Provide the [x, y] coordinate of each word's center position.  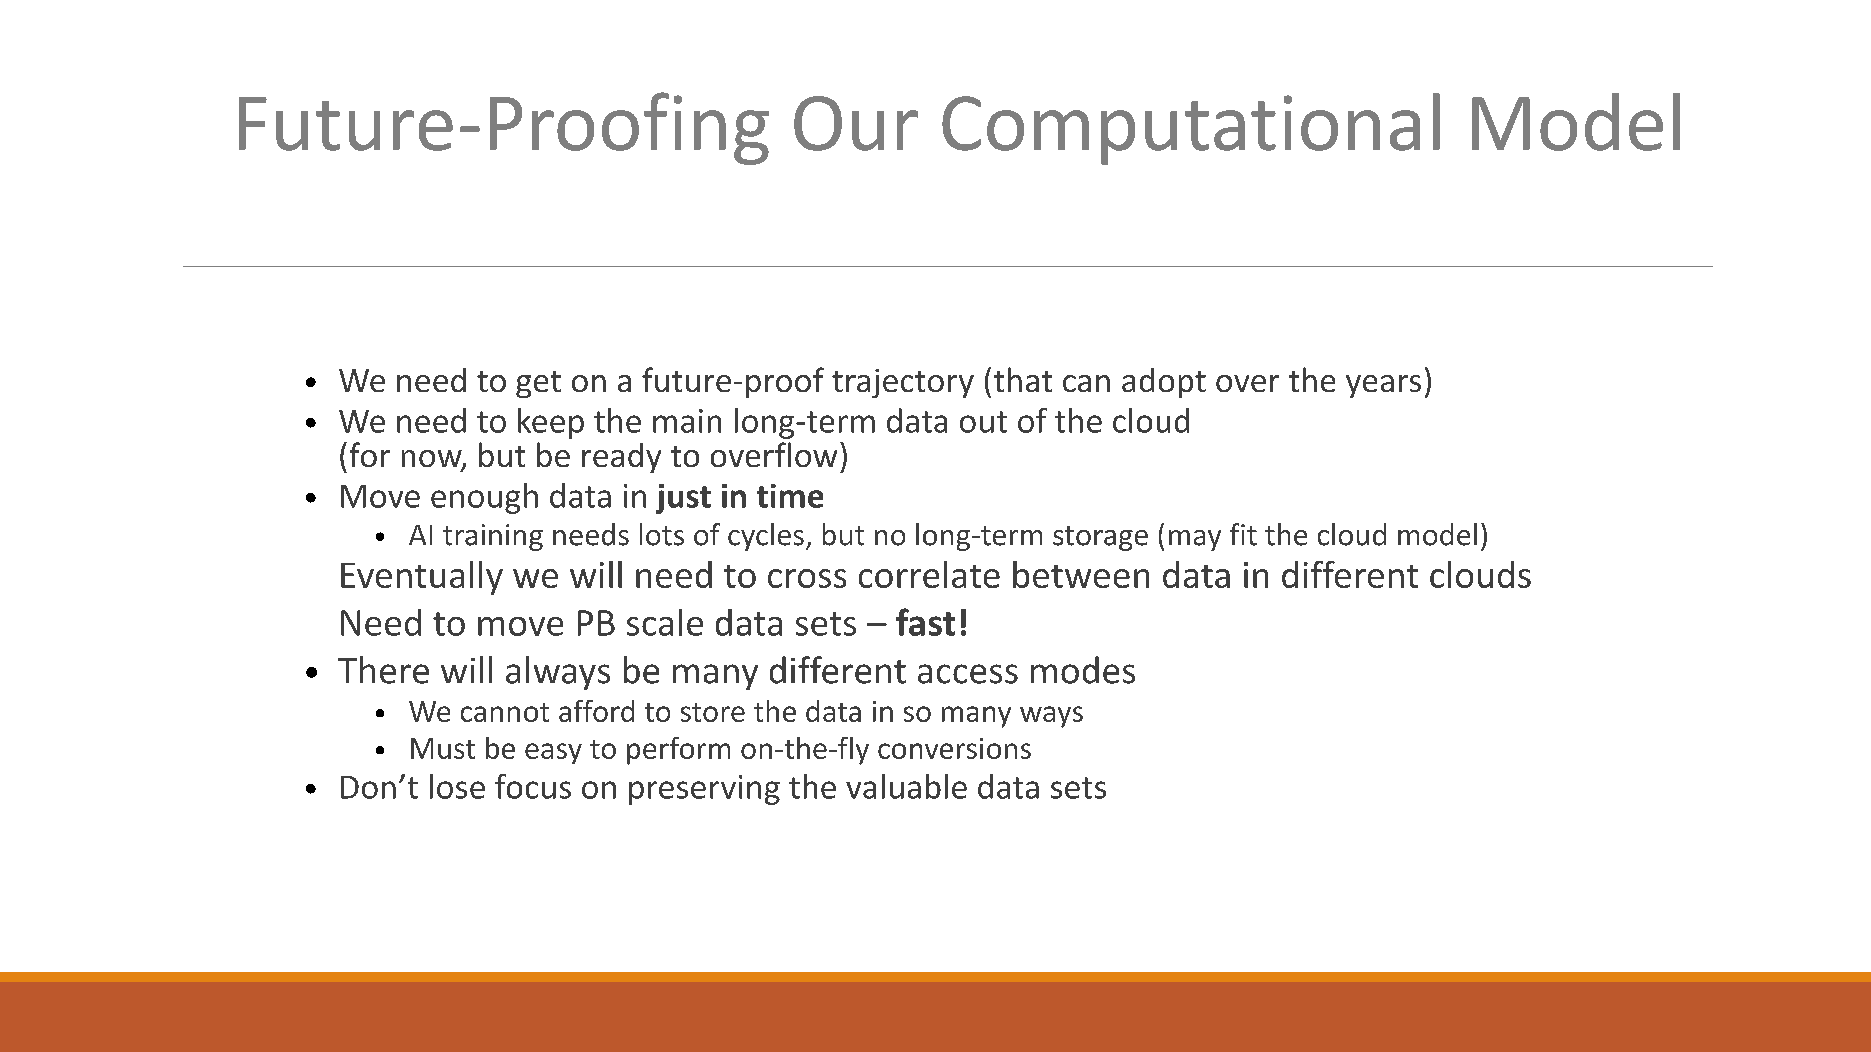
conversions [954, 748]
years [1383, 386]
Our [856, 123]
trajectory [903, 383]
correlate [929, 574]
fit [1243, 534]
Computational [1191, 129]
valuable [906, 786]
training [493, 537]
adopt [1164, 383]
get [538, 384]
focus [533, 786]
